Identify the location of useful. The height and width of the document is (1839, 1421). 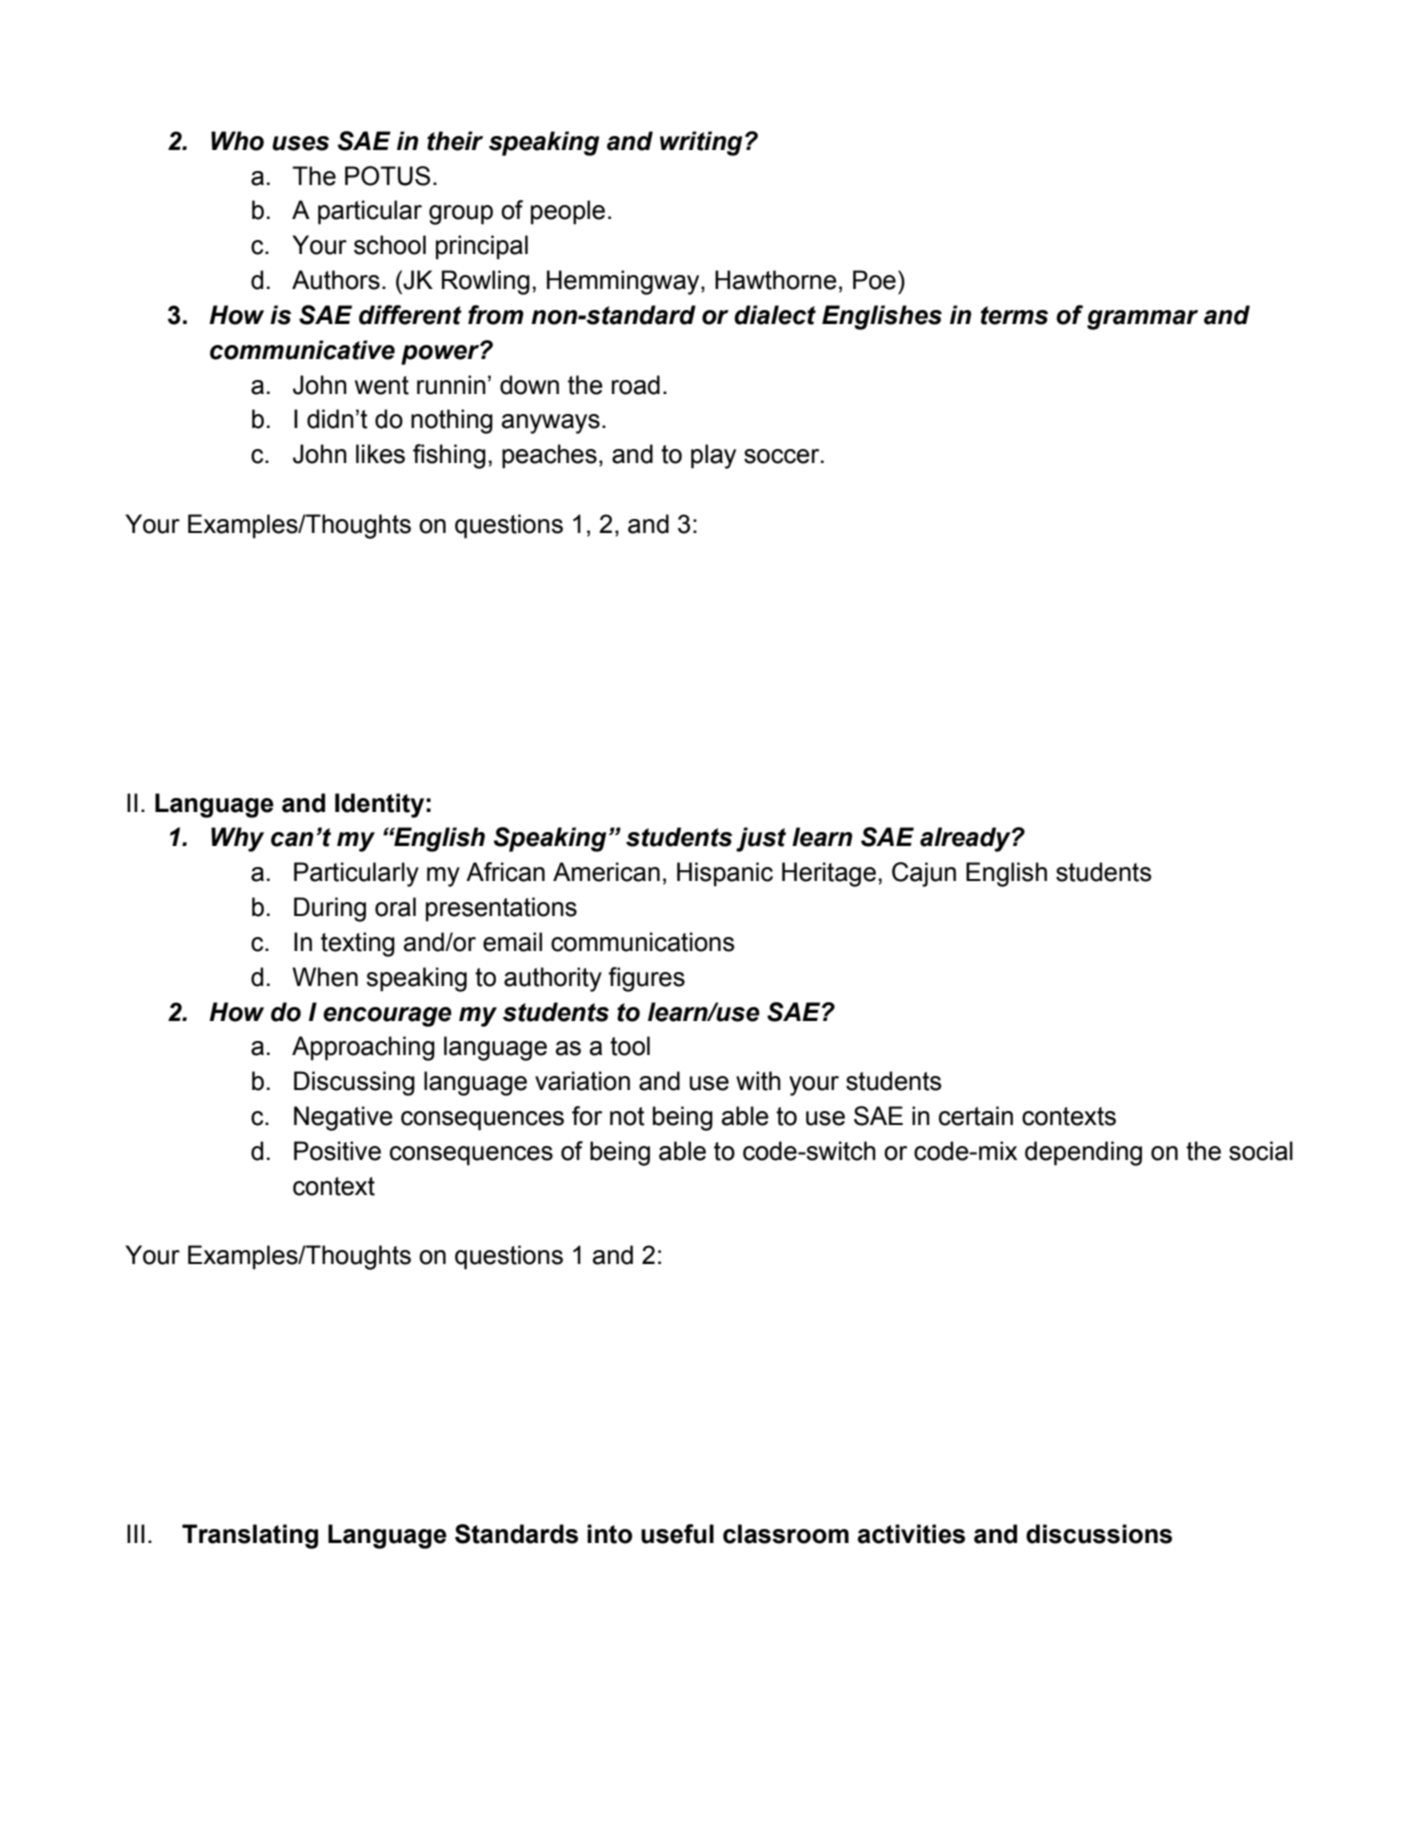
(677, 1534).
